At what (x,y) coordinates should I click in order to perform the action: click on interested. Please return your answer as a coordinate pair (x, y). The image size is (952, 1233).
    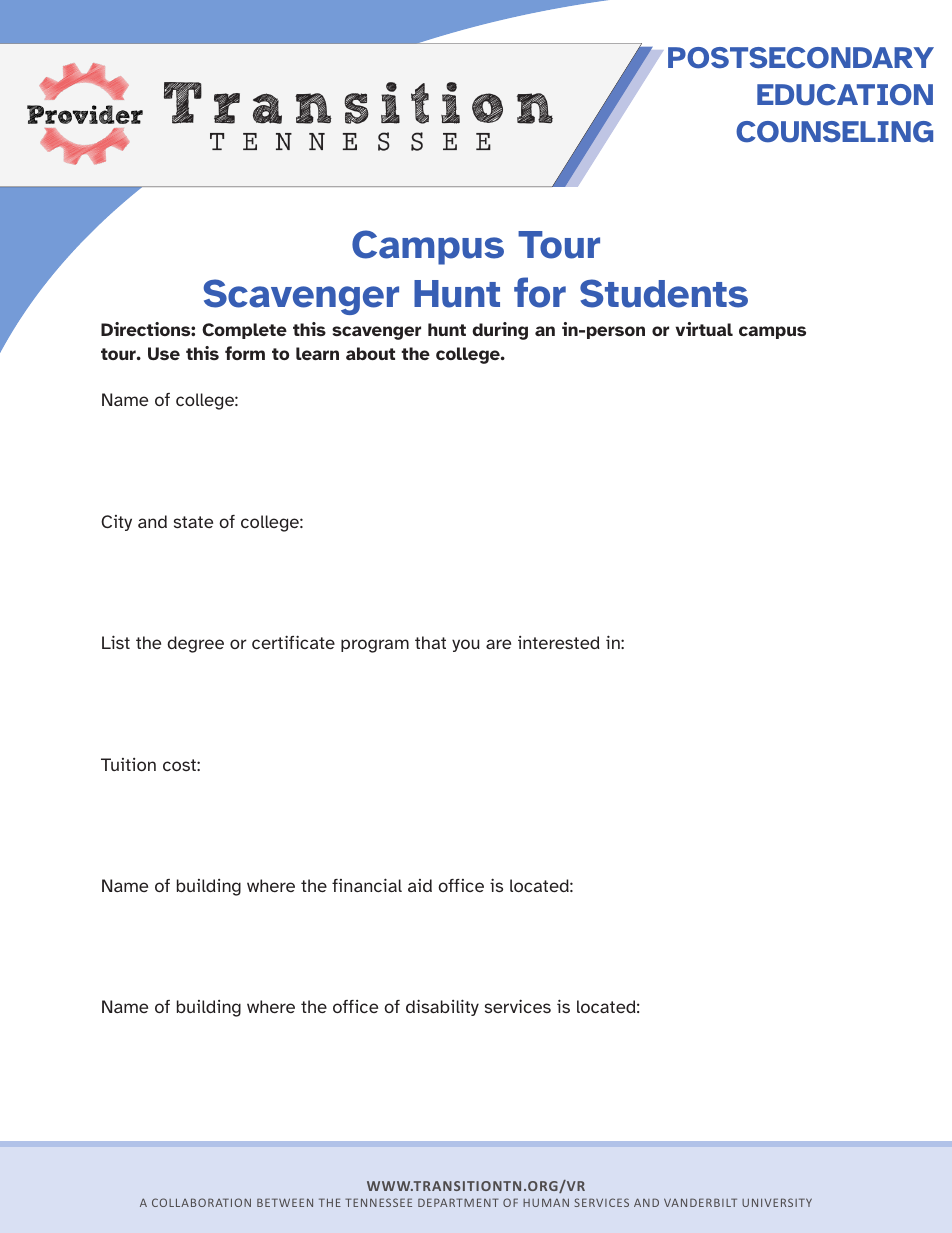
    Looking at the image, I should click on (559, 642).
